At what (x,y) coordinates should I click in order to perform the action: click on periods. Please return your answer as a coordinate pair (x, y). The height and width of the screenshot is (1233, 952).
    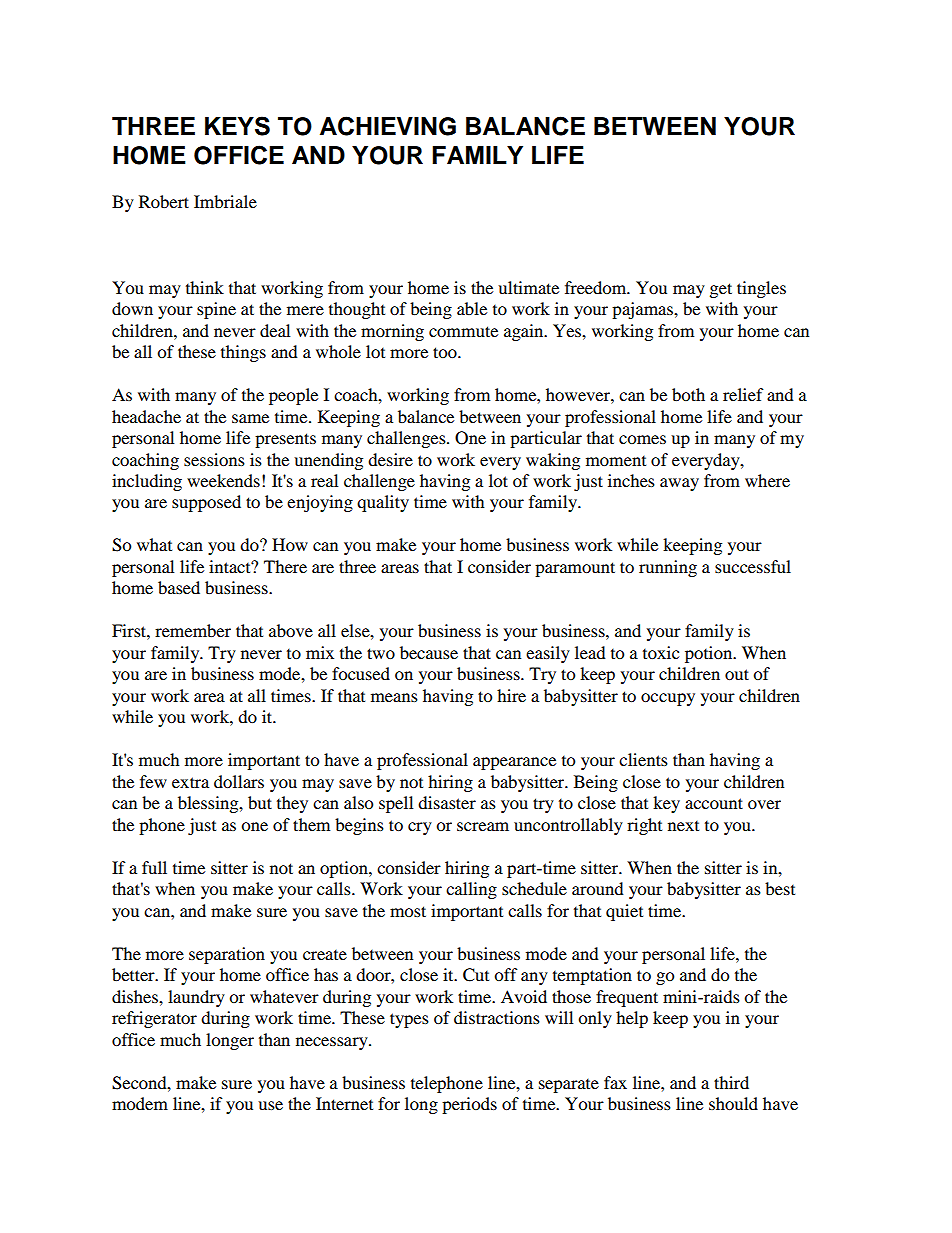
    Looking at the image, I should click on (469, 1105).
